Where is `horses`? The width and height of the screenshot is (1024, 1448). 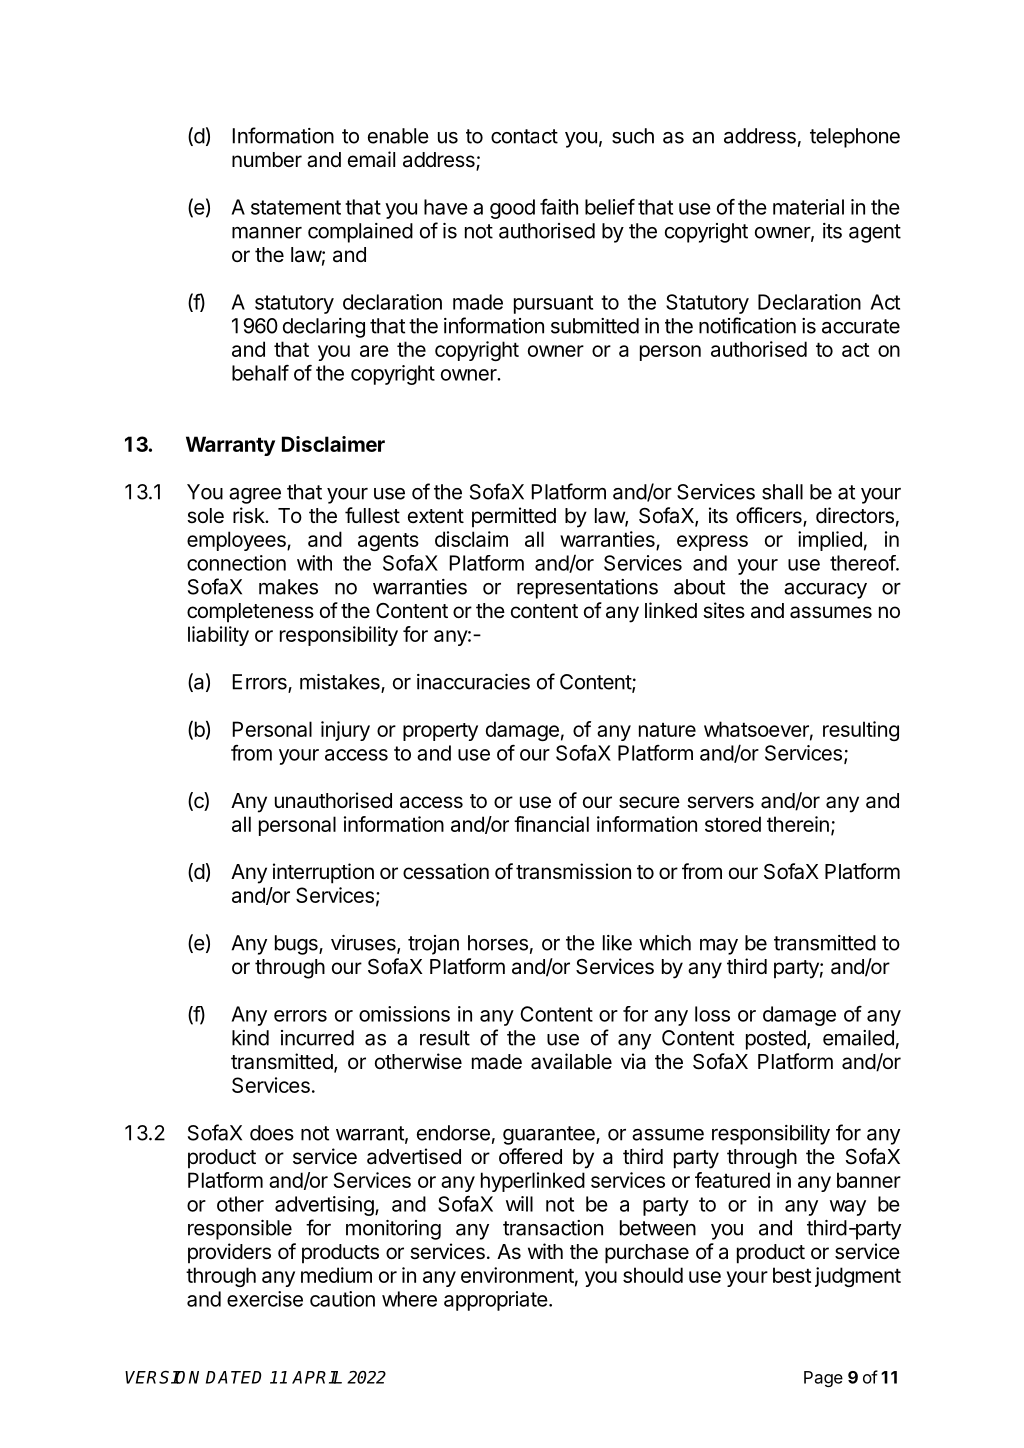
horses is located at coordinates (498, 943).
